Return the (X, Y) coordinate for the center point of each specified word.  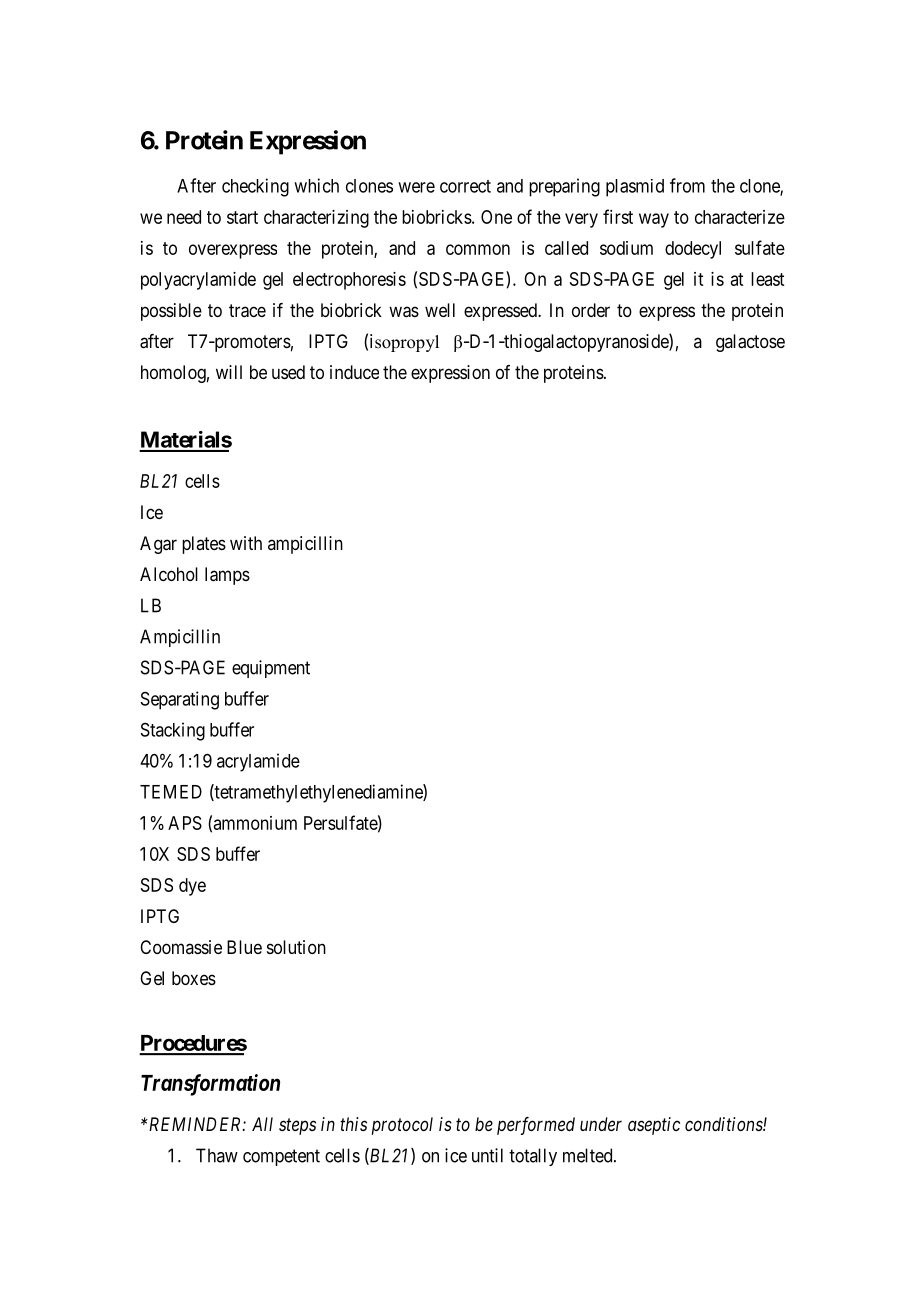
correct (465, 186)
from (687, 185)
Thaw (217, 1155)
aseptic (654, 1126)
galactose (750, 343)
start (242, 217)
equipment (271, 669)
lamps (227, 576)
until (487, 1155)
